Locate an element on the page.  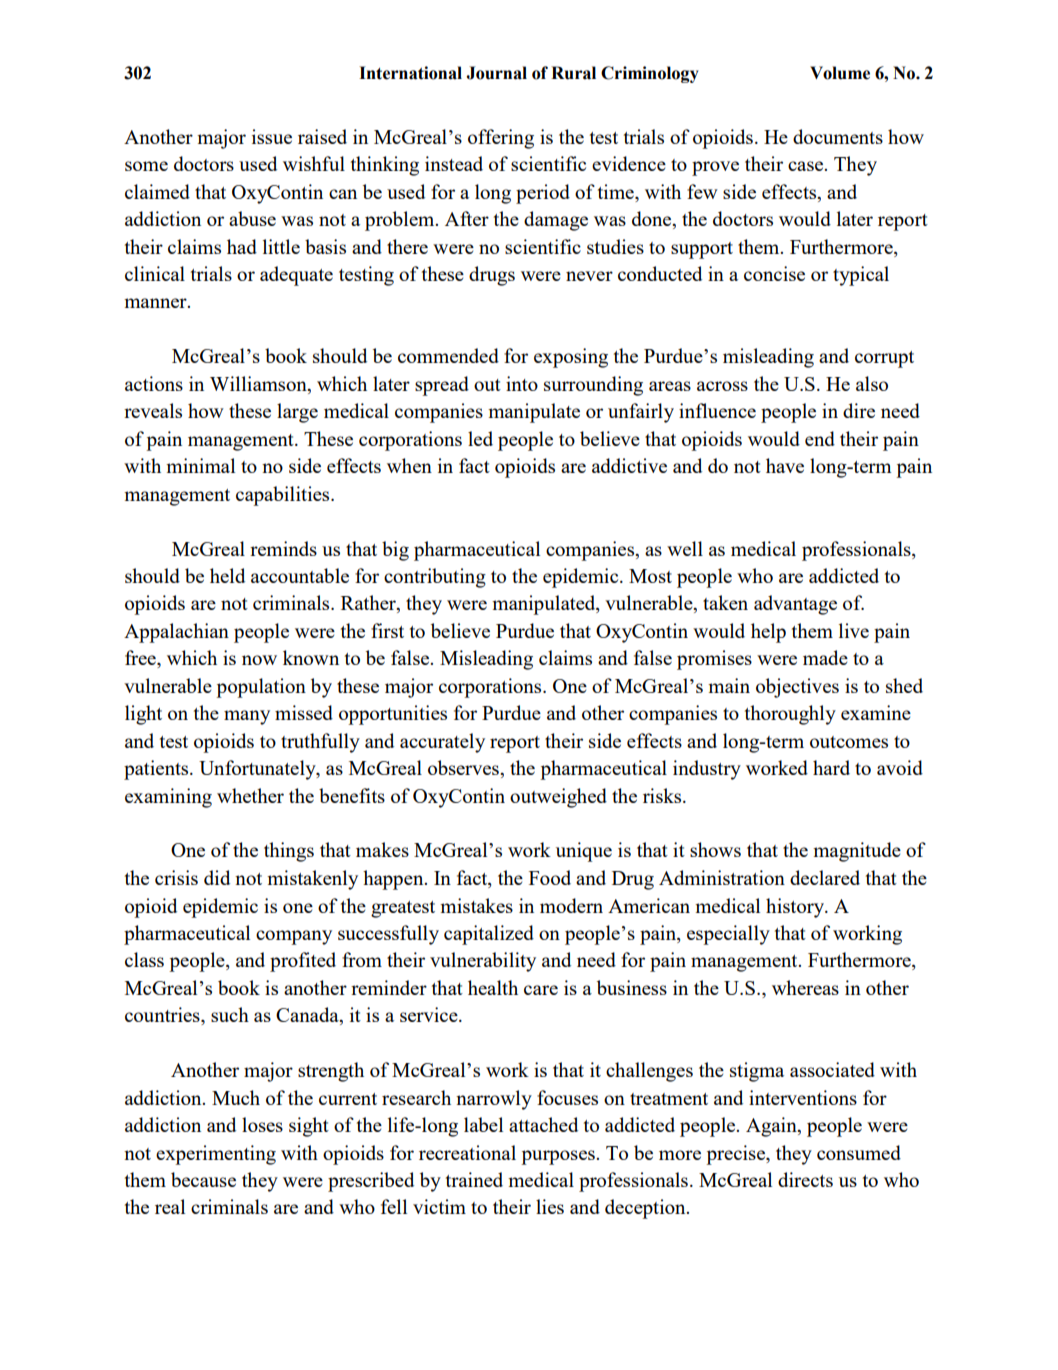
offering is located at coordinates (501, 139).
